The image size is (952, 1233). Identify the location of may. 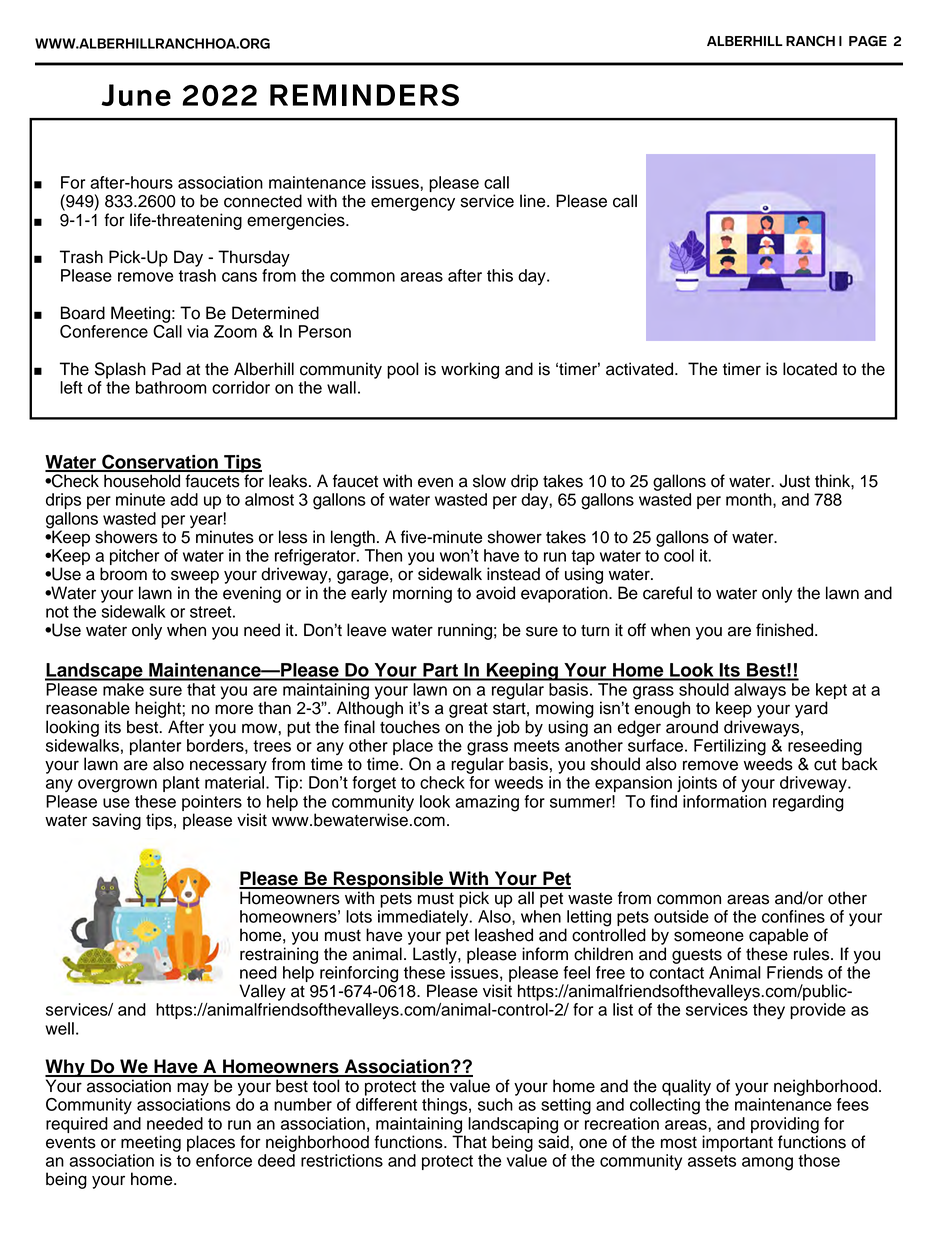
(193, 1089).
